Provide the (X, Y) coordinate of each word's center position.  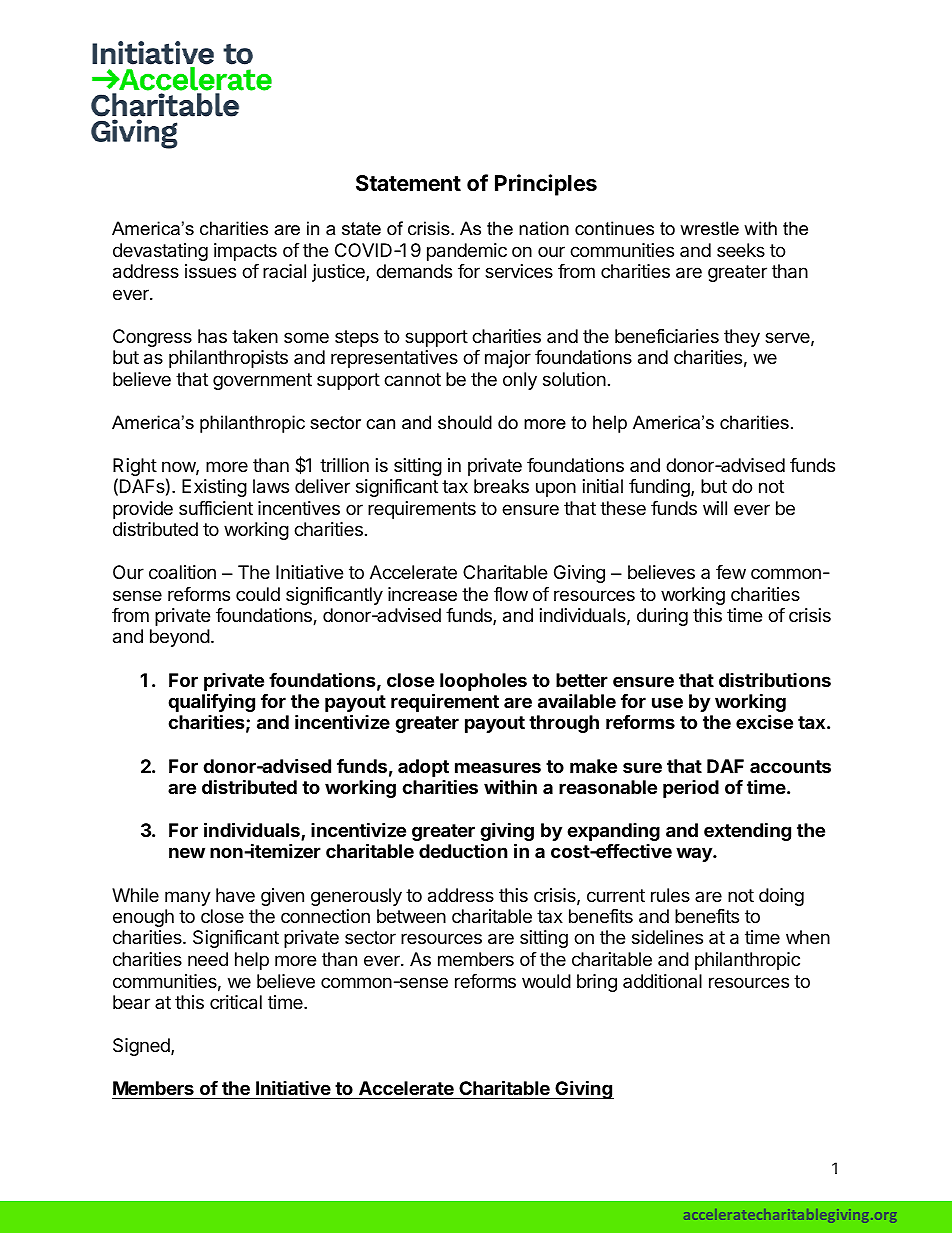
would (546, 981)
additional (662, 981)
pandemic (467, 252)
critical (236, 1002)
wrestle (709, 228)
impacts (245, 252)
